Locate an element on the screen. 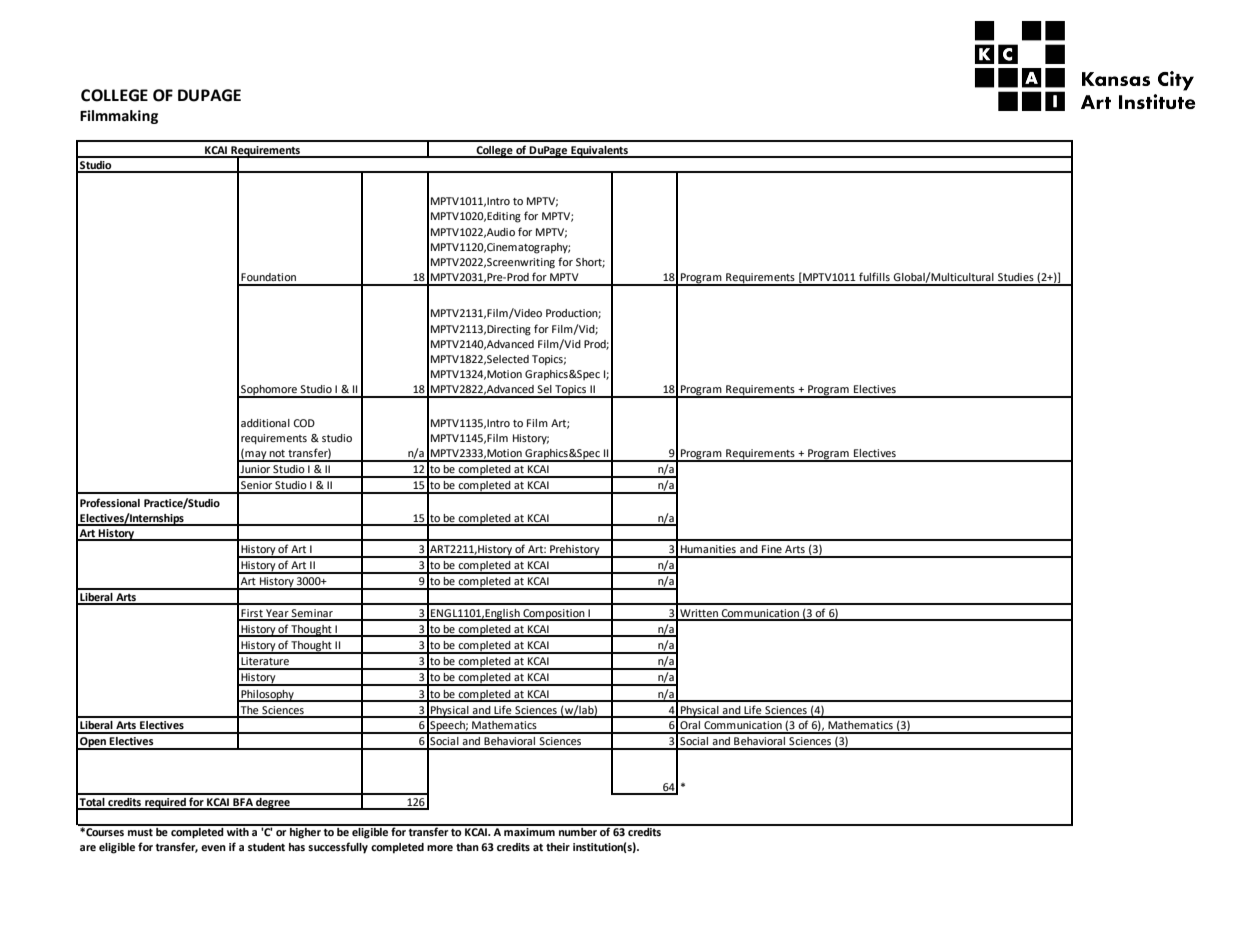  additional is located at coordinates (265, 423).
